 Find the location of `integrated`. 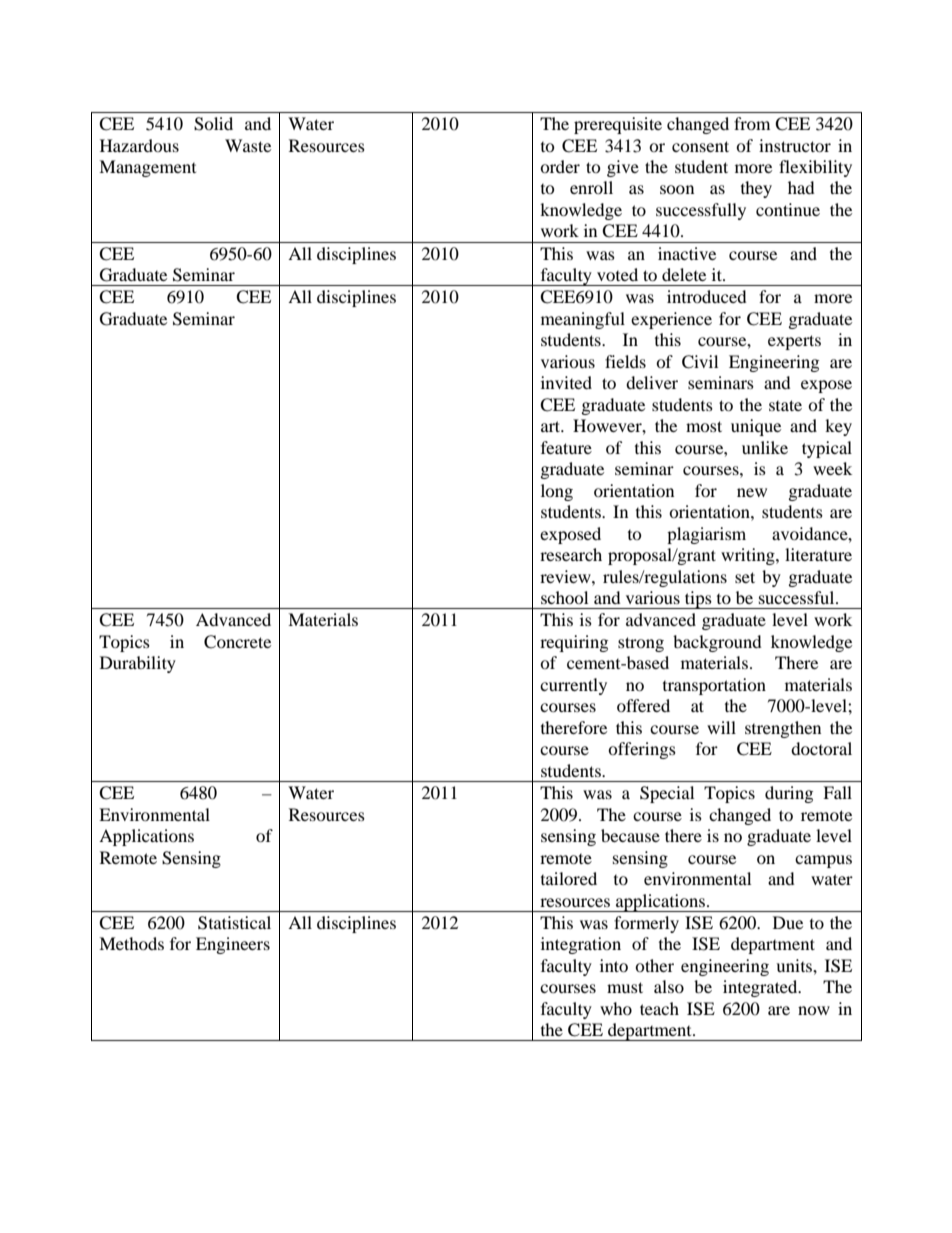

integrated is located at coordinates (761, 988).
